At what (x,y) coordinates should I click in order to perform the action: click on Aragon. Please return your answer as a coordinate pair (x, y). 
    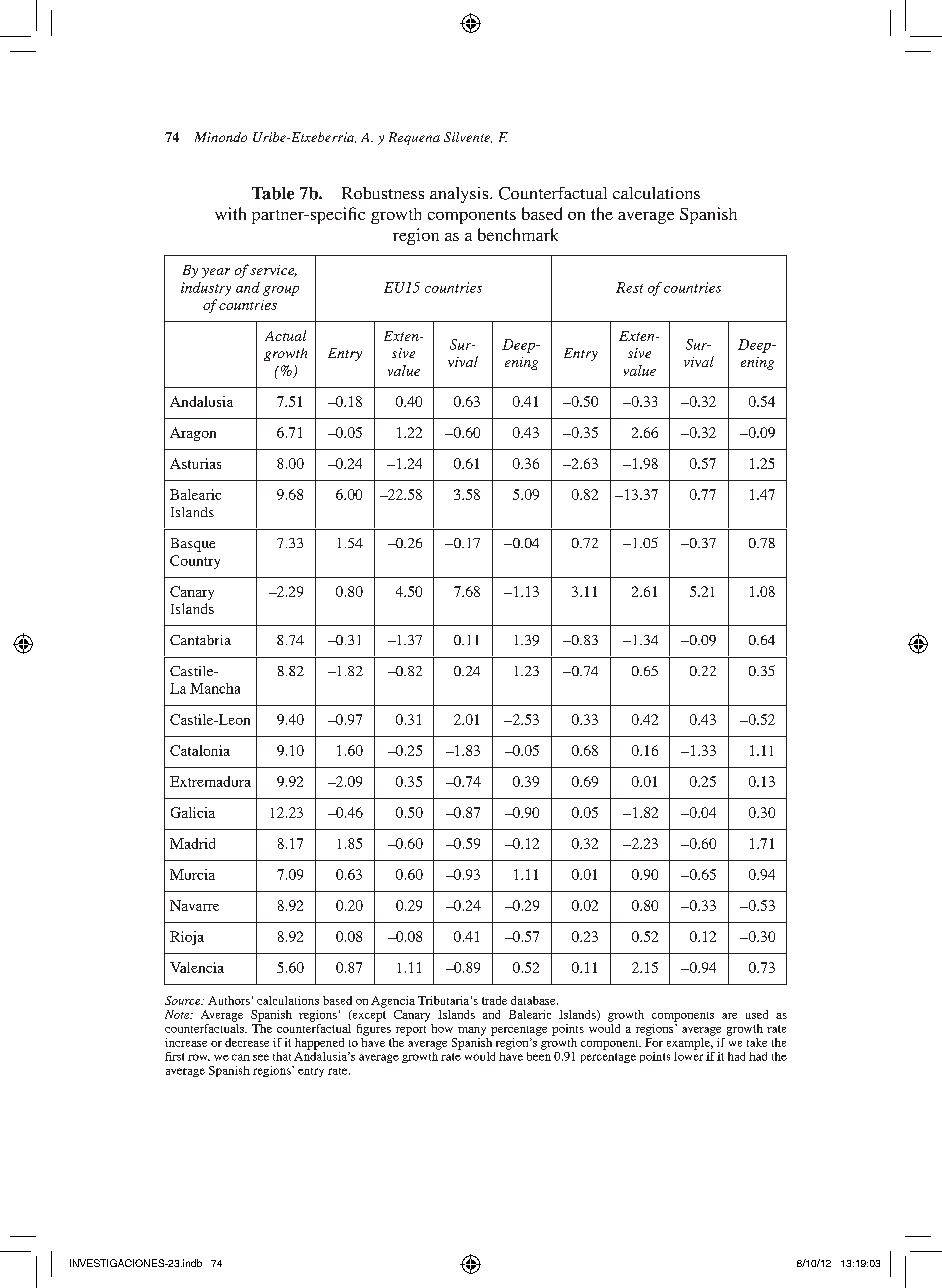
    Looking at the image, I should click on (193, 434).
